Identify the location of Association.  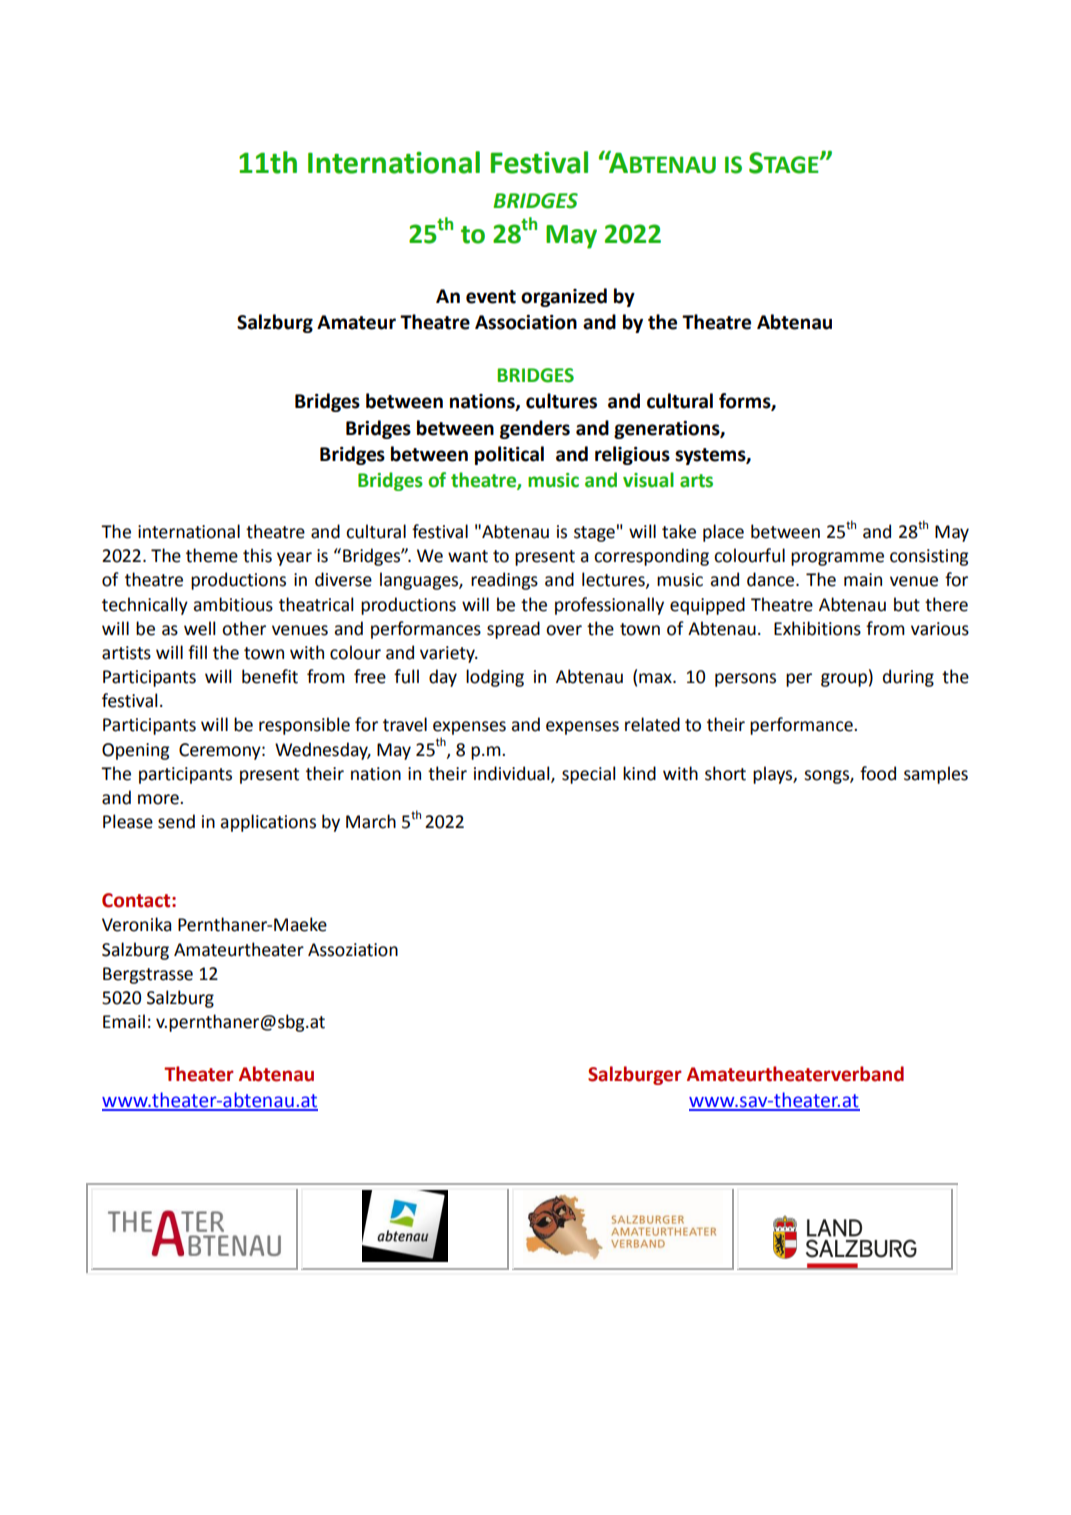
(526, 322).
